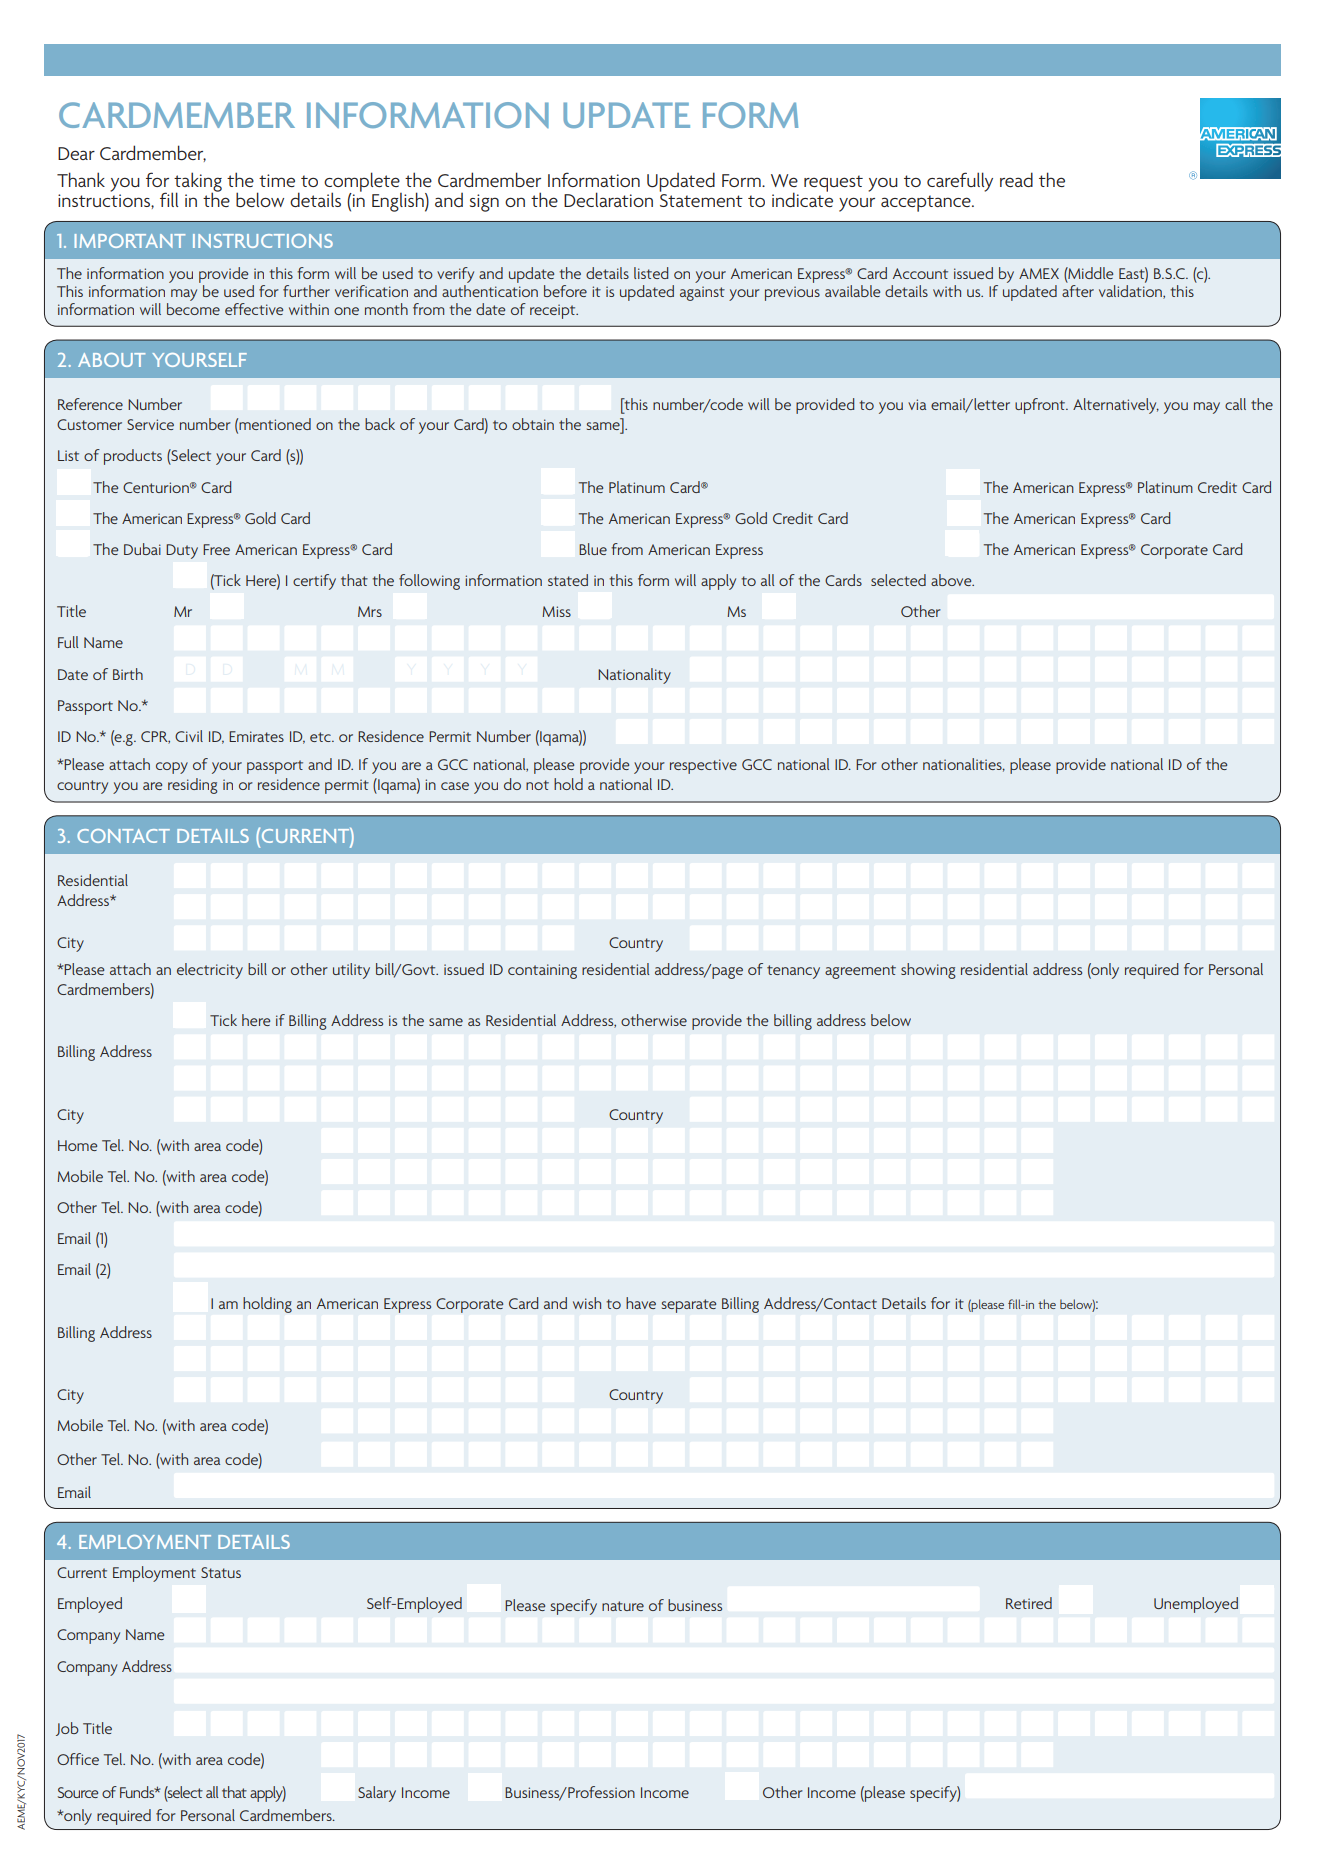 Image resolution: width=1325 pixels, height=1874 pixels. I want to click on read, so click(1016, 179).
